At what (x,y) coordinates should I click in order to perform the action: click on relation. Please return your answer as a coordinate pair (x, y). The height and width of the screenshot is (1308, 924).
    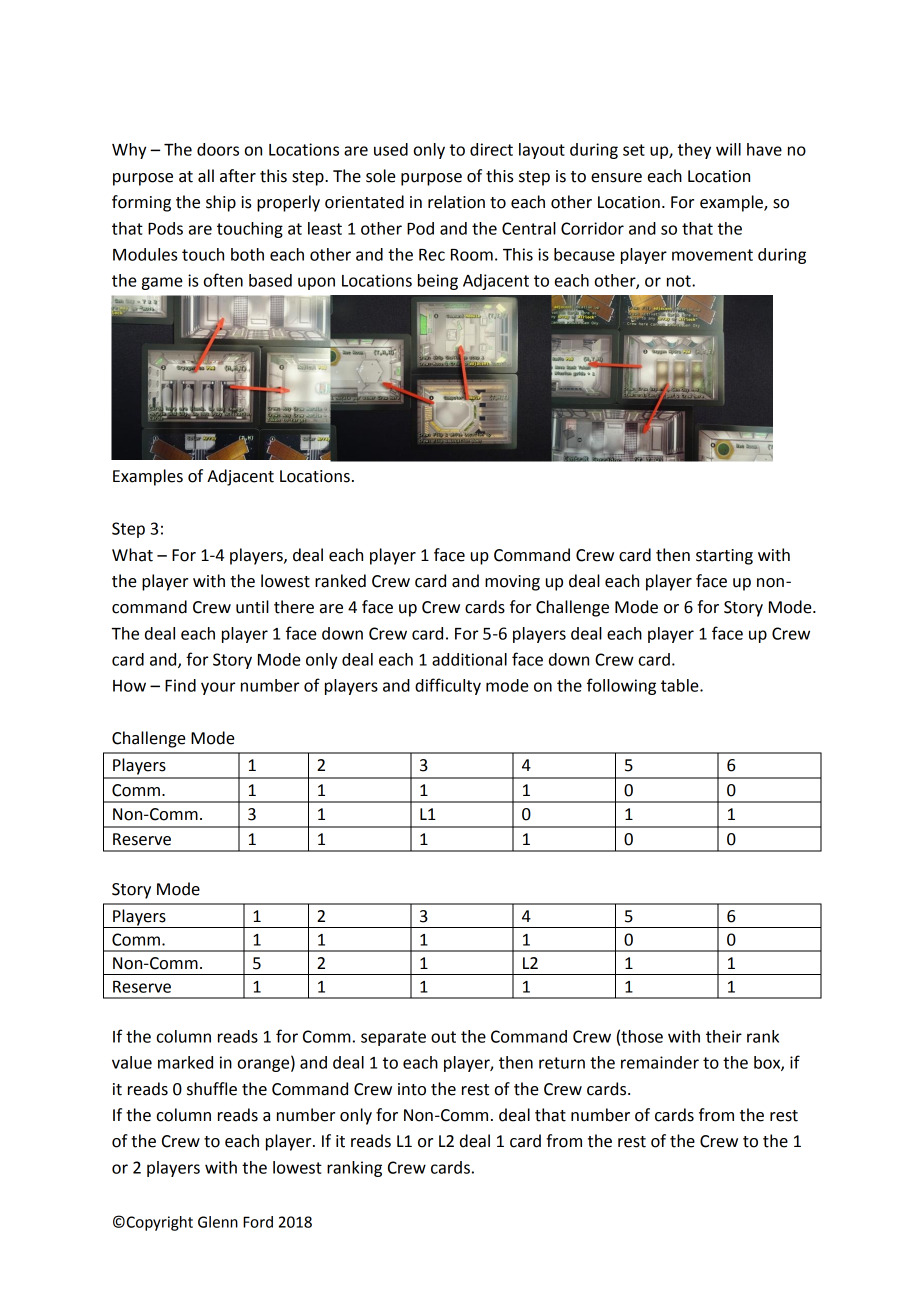
    Looking at the image, I should click on (456, 202).
